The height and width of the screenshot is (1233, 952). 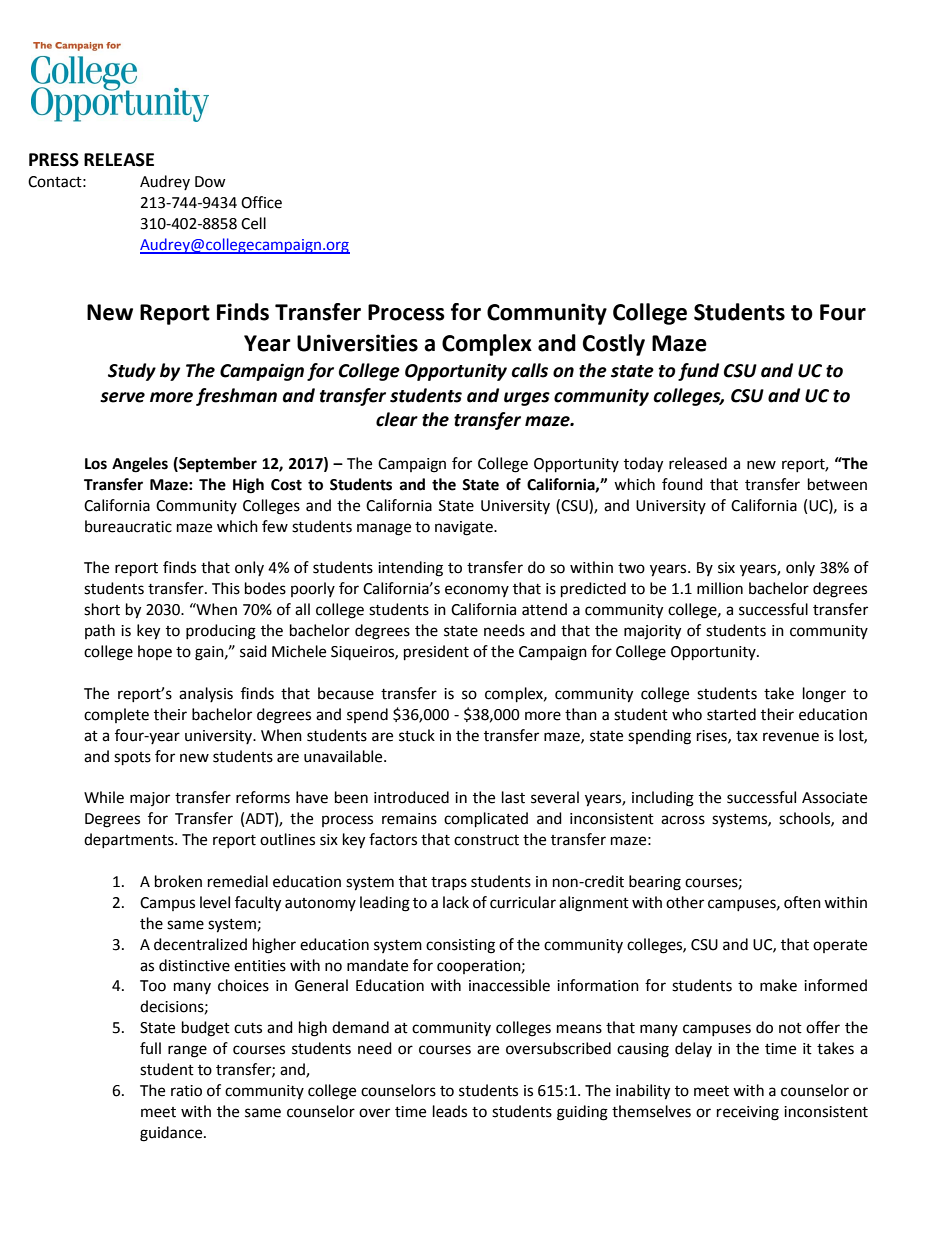 What do you see at coordinates (698, 372) in the screenshot?
I see `fund` at bounding box center [698, 372].
